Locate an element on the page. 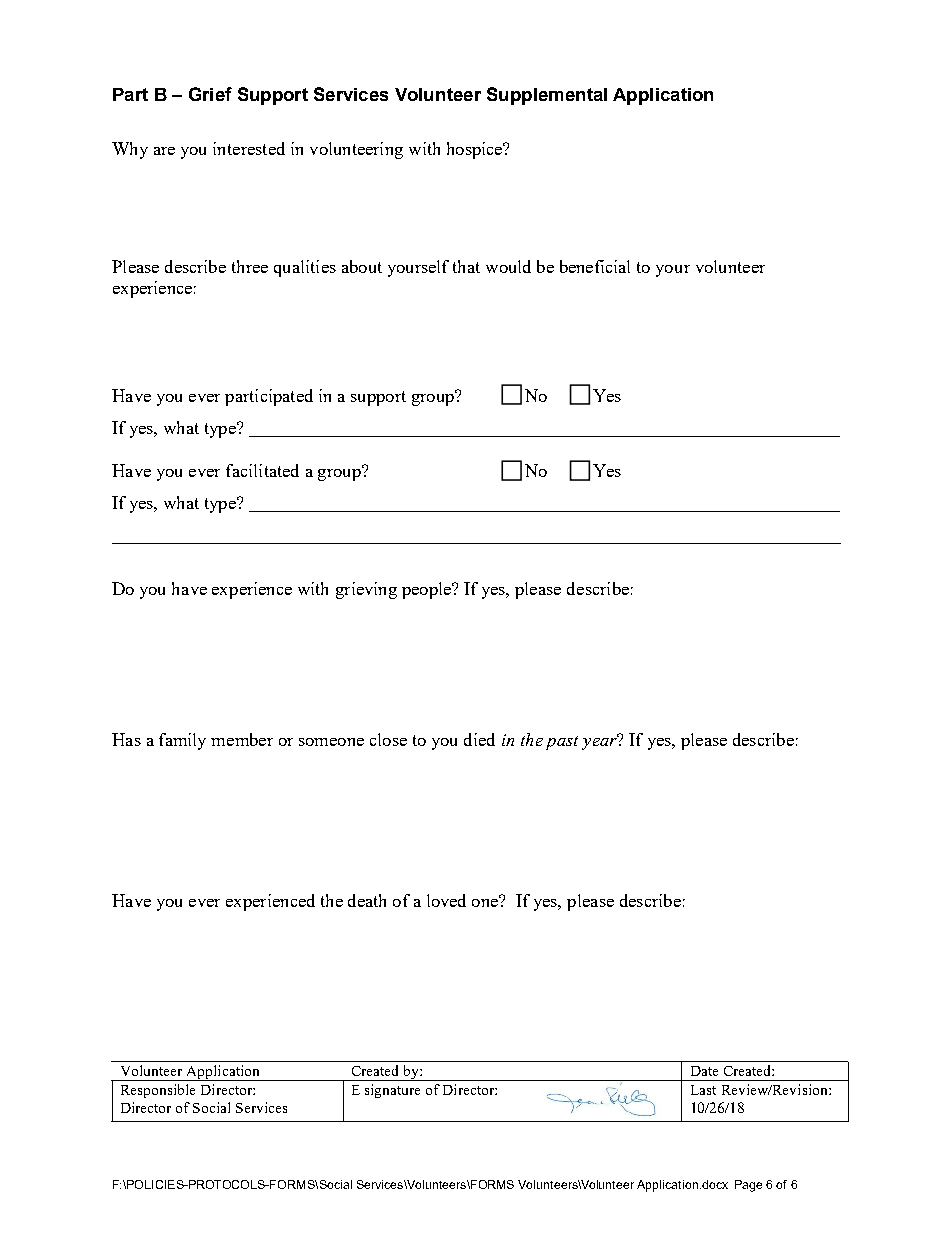  people is located at coordinates (428, 590).
